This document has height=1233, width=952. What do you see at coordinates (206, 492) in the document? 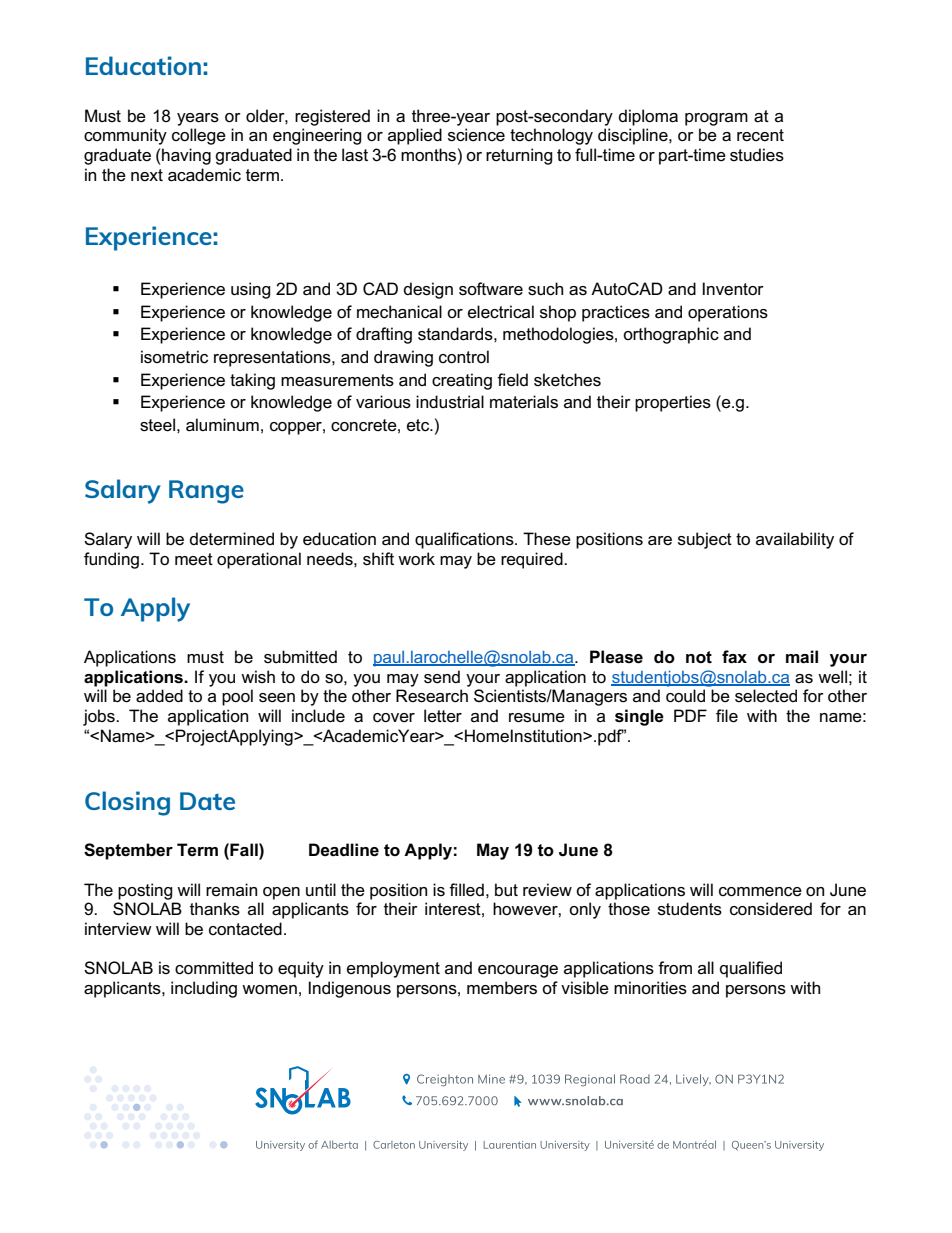
I see `Range` at bounding box center [206, 492].
